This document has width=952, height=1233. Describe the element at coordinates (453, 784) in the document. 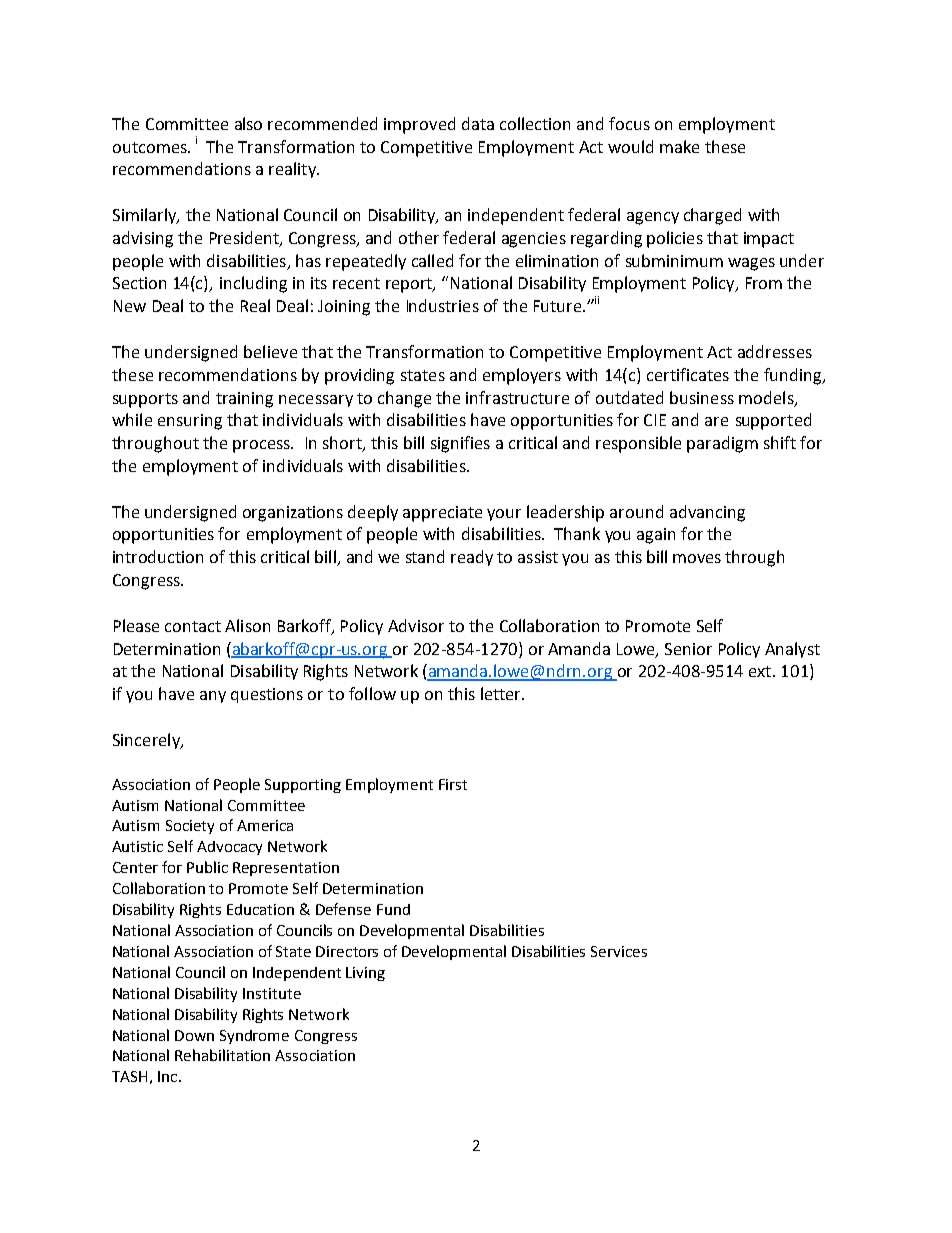

I see `First` at that location.
